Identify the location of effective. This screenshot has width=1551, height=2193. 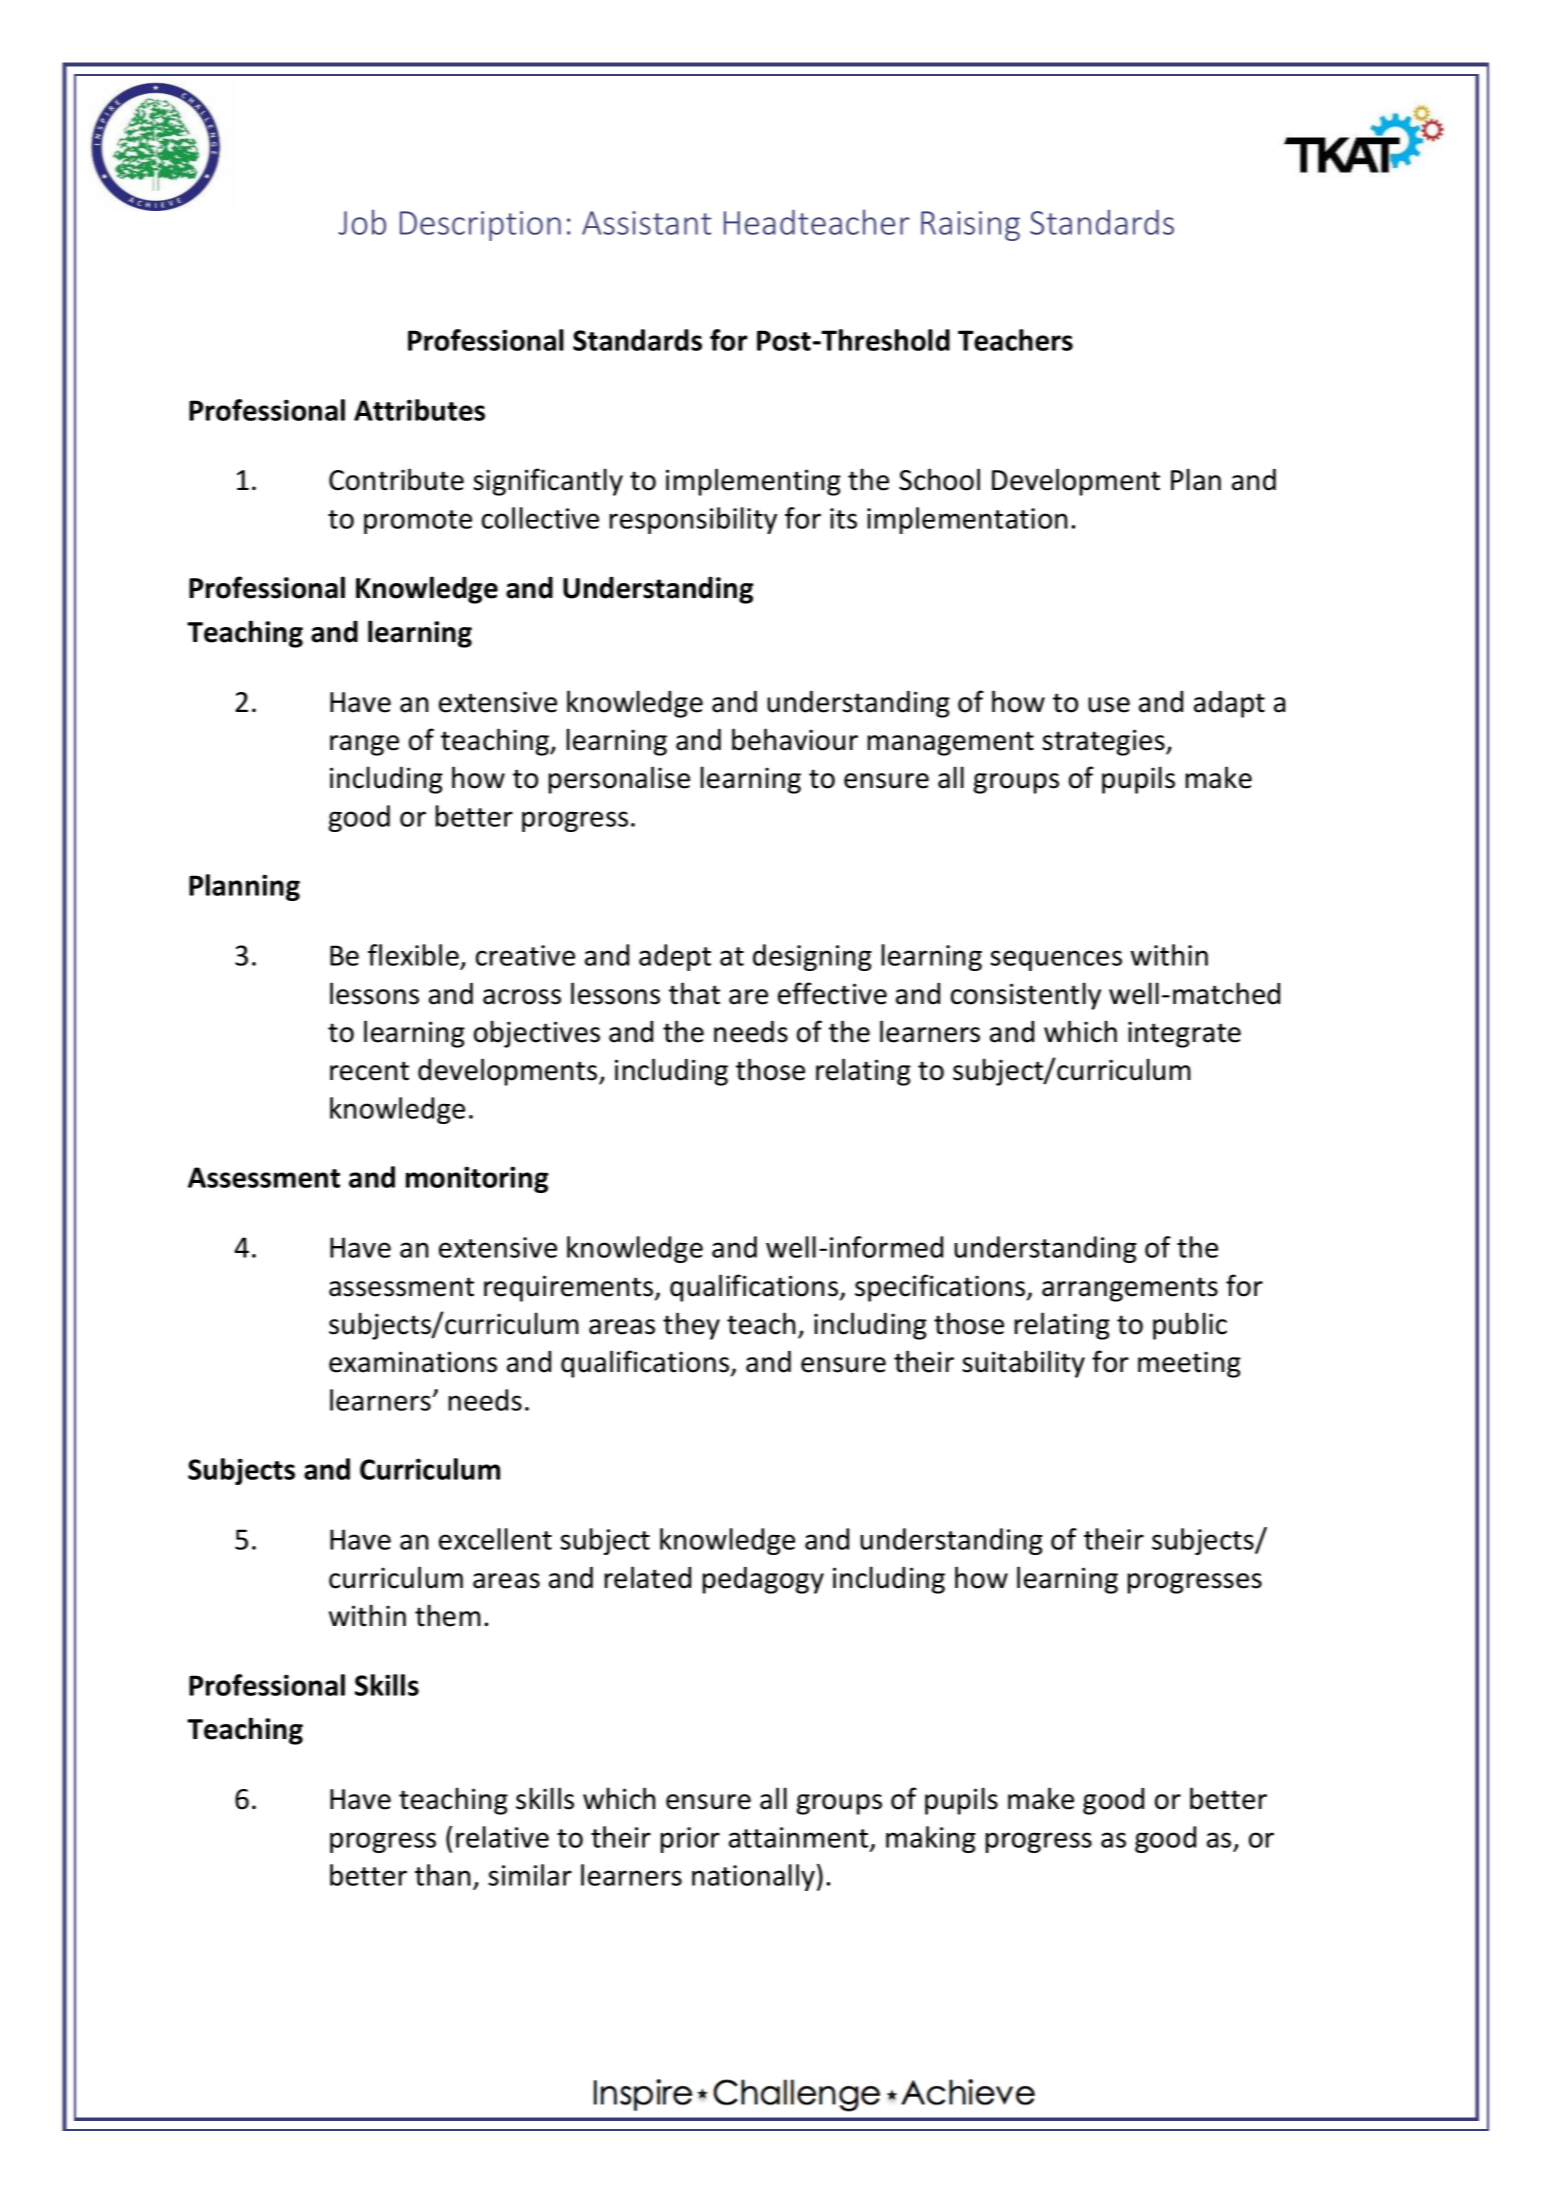
(832, 993).
